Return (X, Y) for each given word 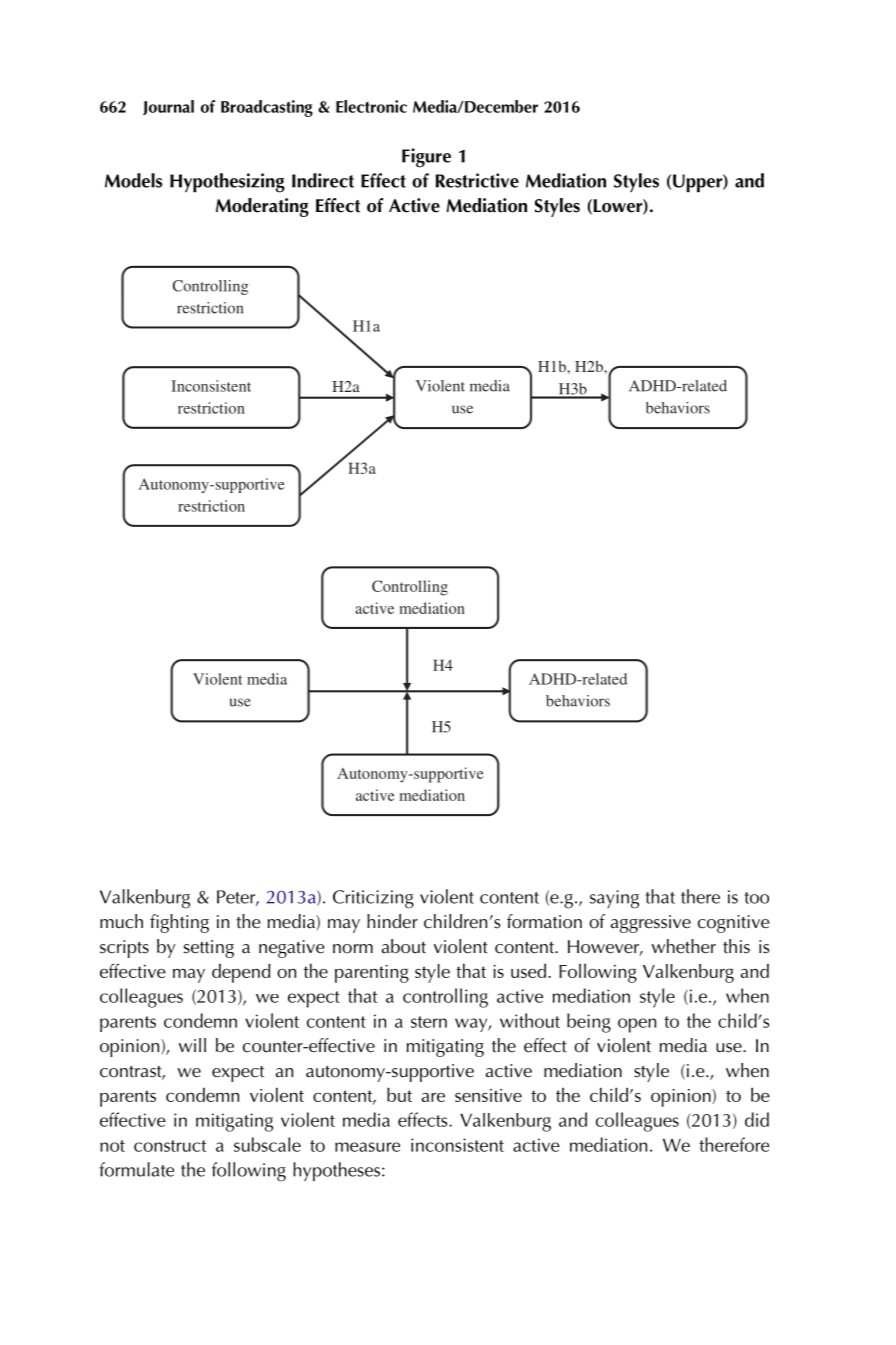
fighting (179, 923)
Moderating (262, 207)
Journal (168, 107)
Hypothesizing (227, 183)
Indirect (323, 180)
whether (683, 946)
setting (209, 949)
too (757, 898)
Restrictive (477, 180)
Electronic (371, 106)
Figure (426, 158)
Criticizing (373, 899)
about (404, 946)
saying (614, 899)
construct (170, 1146)
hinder (392, 921)
